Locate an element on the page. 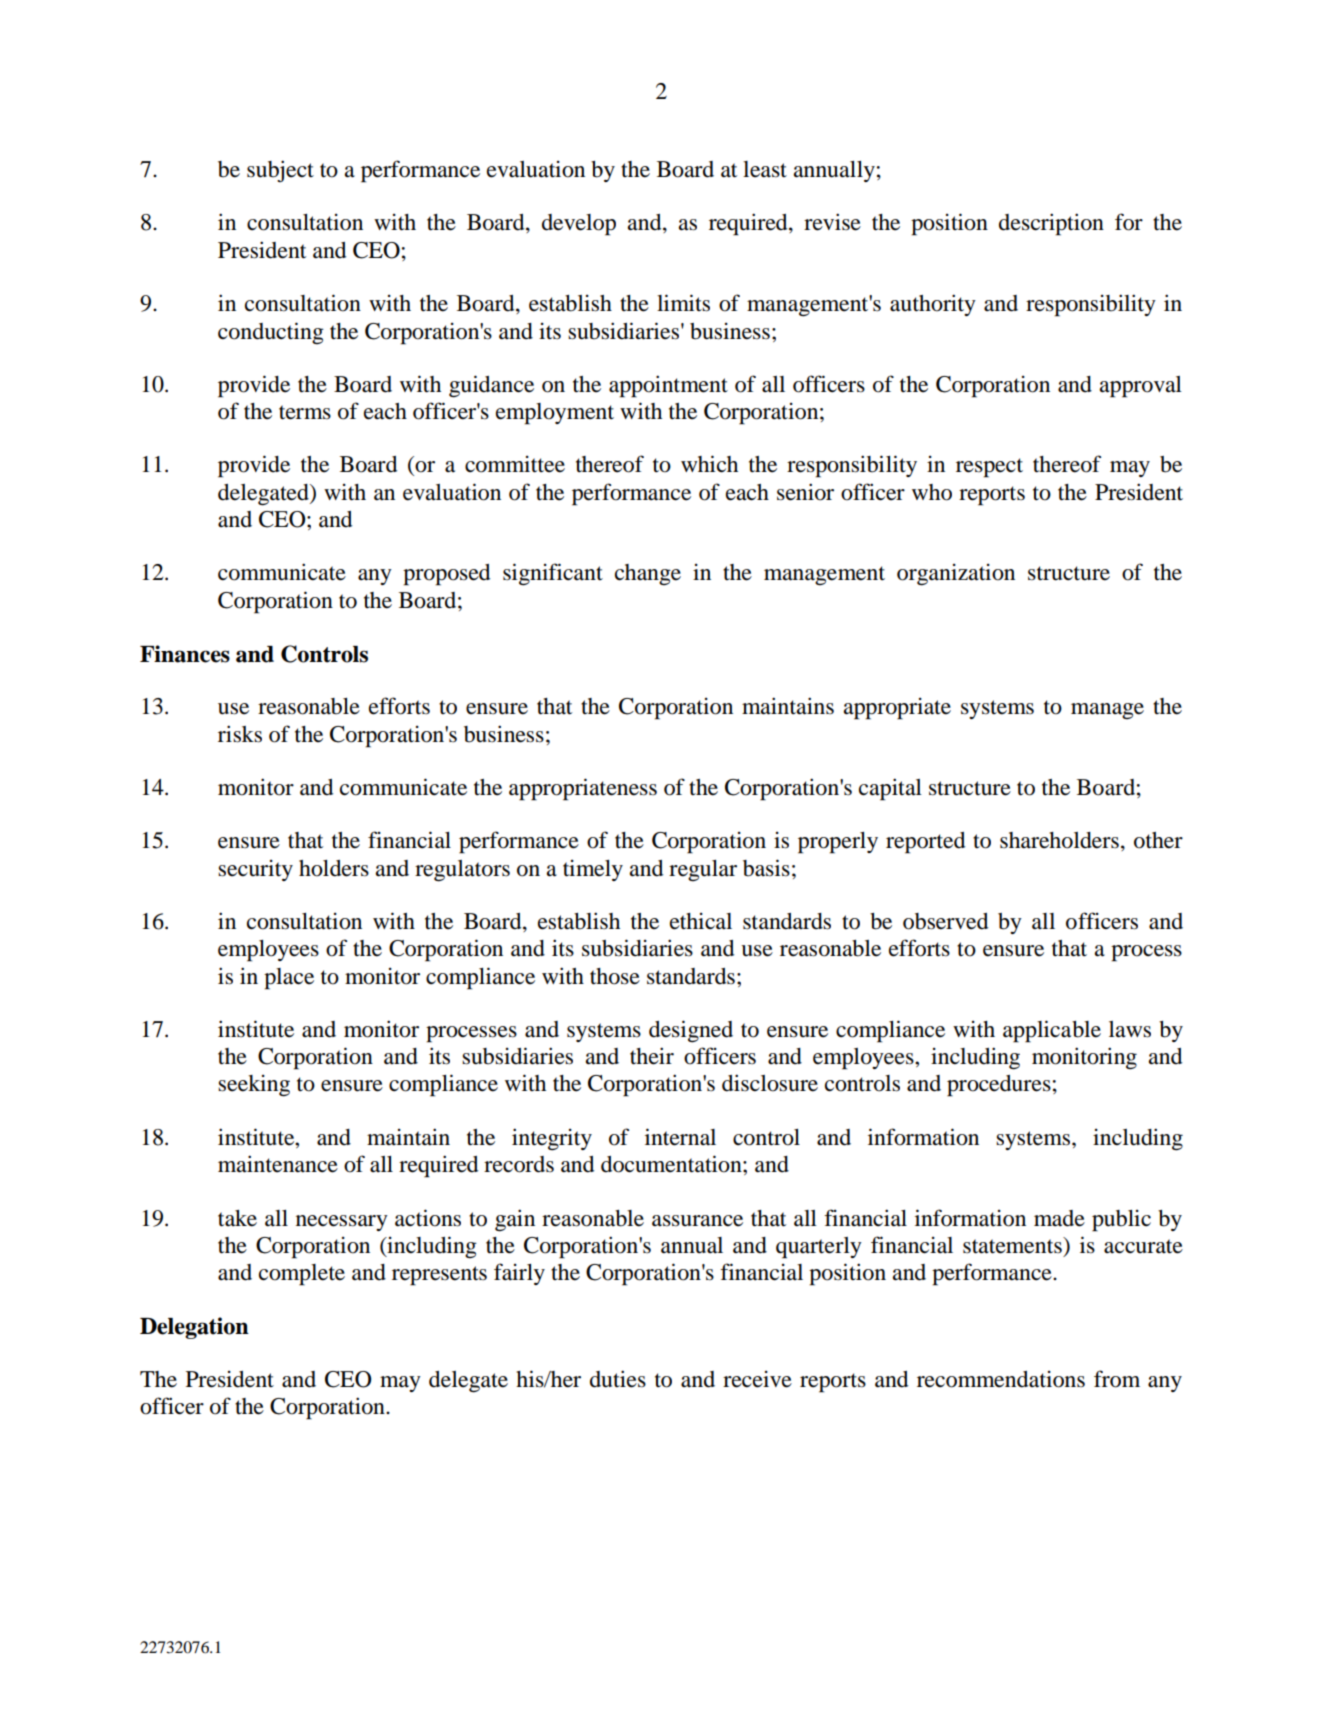  regular is located at coordinates (703, 870).
